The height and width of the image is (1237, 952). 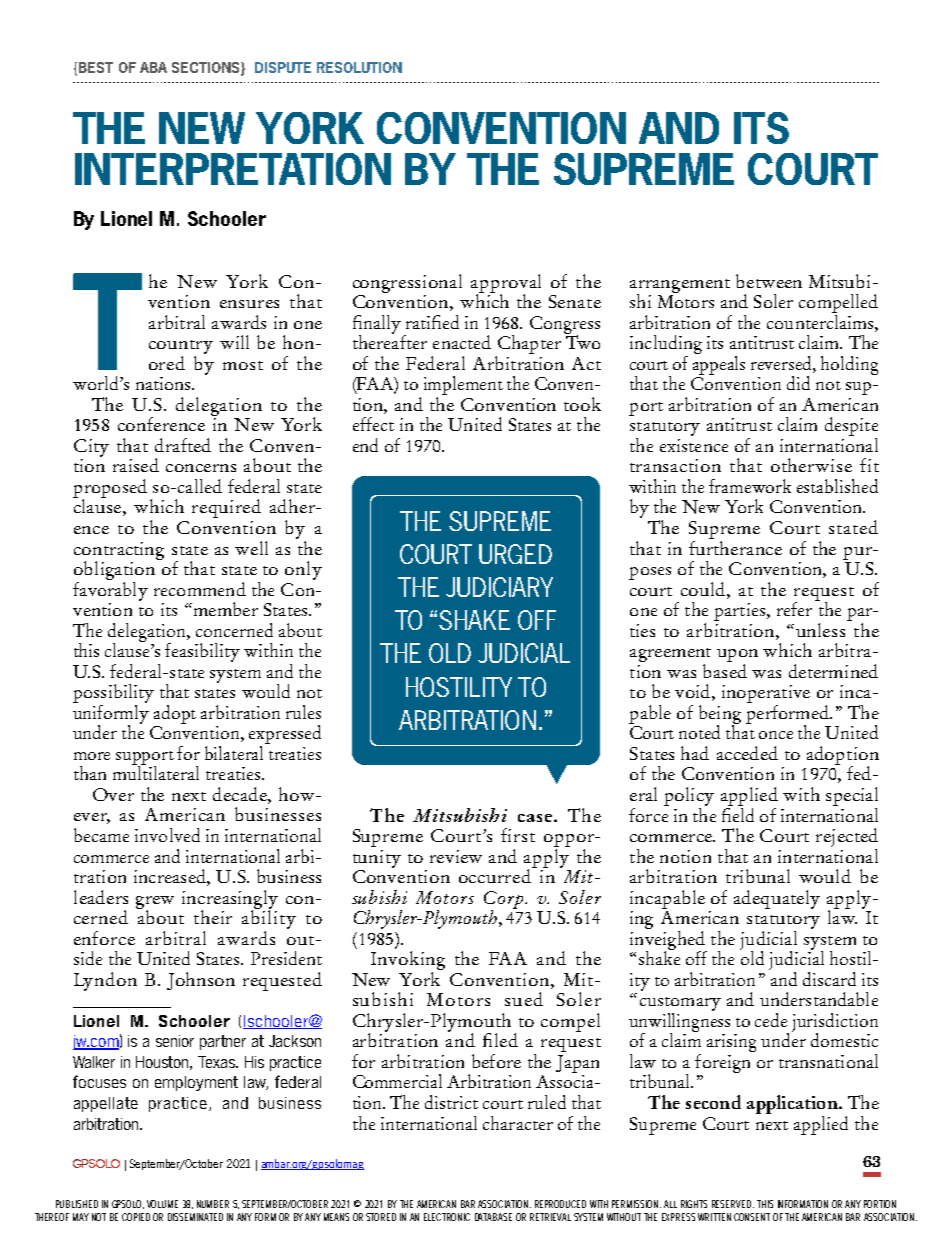 What do you see at coordinates (162, 1204) in the image?
I see `VOLUME` at bounding box center [162, 1204].
